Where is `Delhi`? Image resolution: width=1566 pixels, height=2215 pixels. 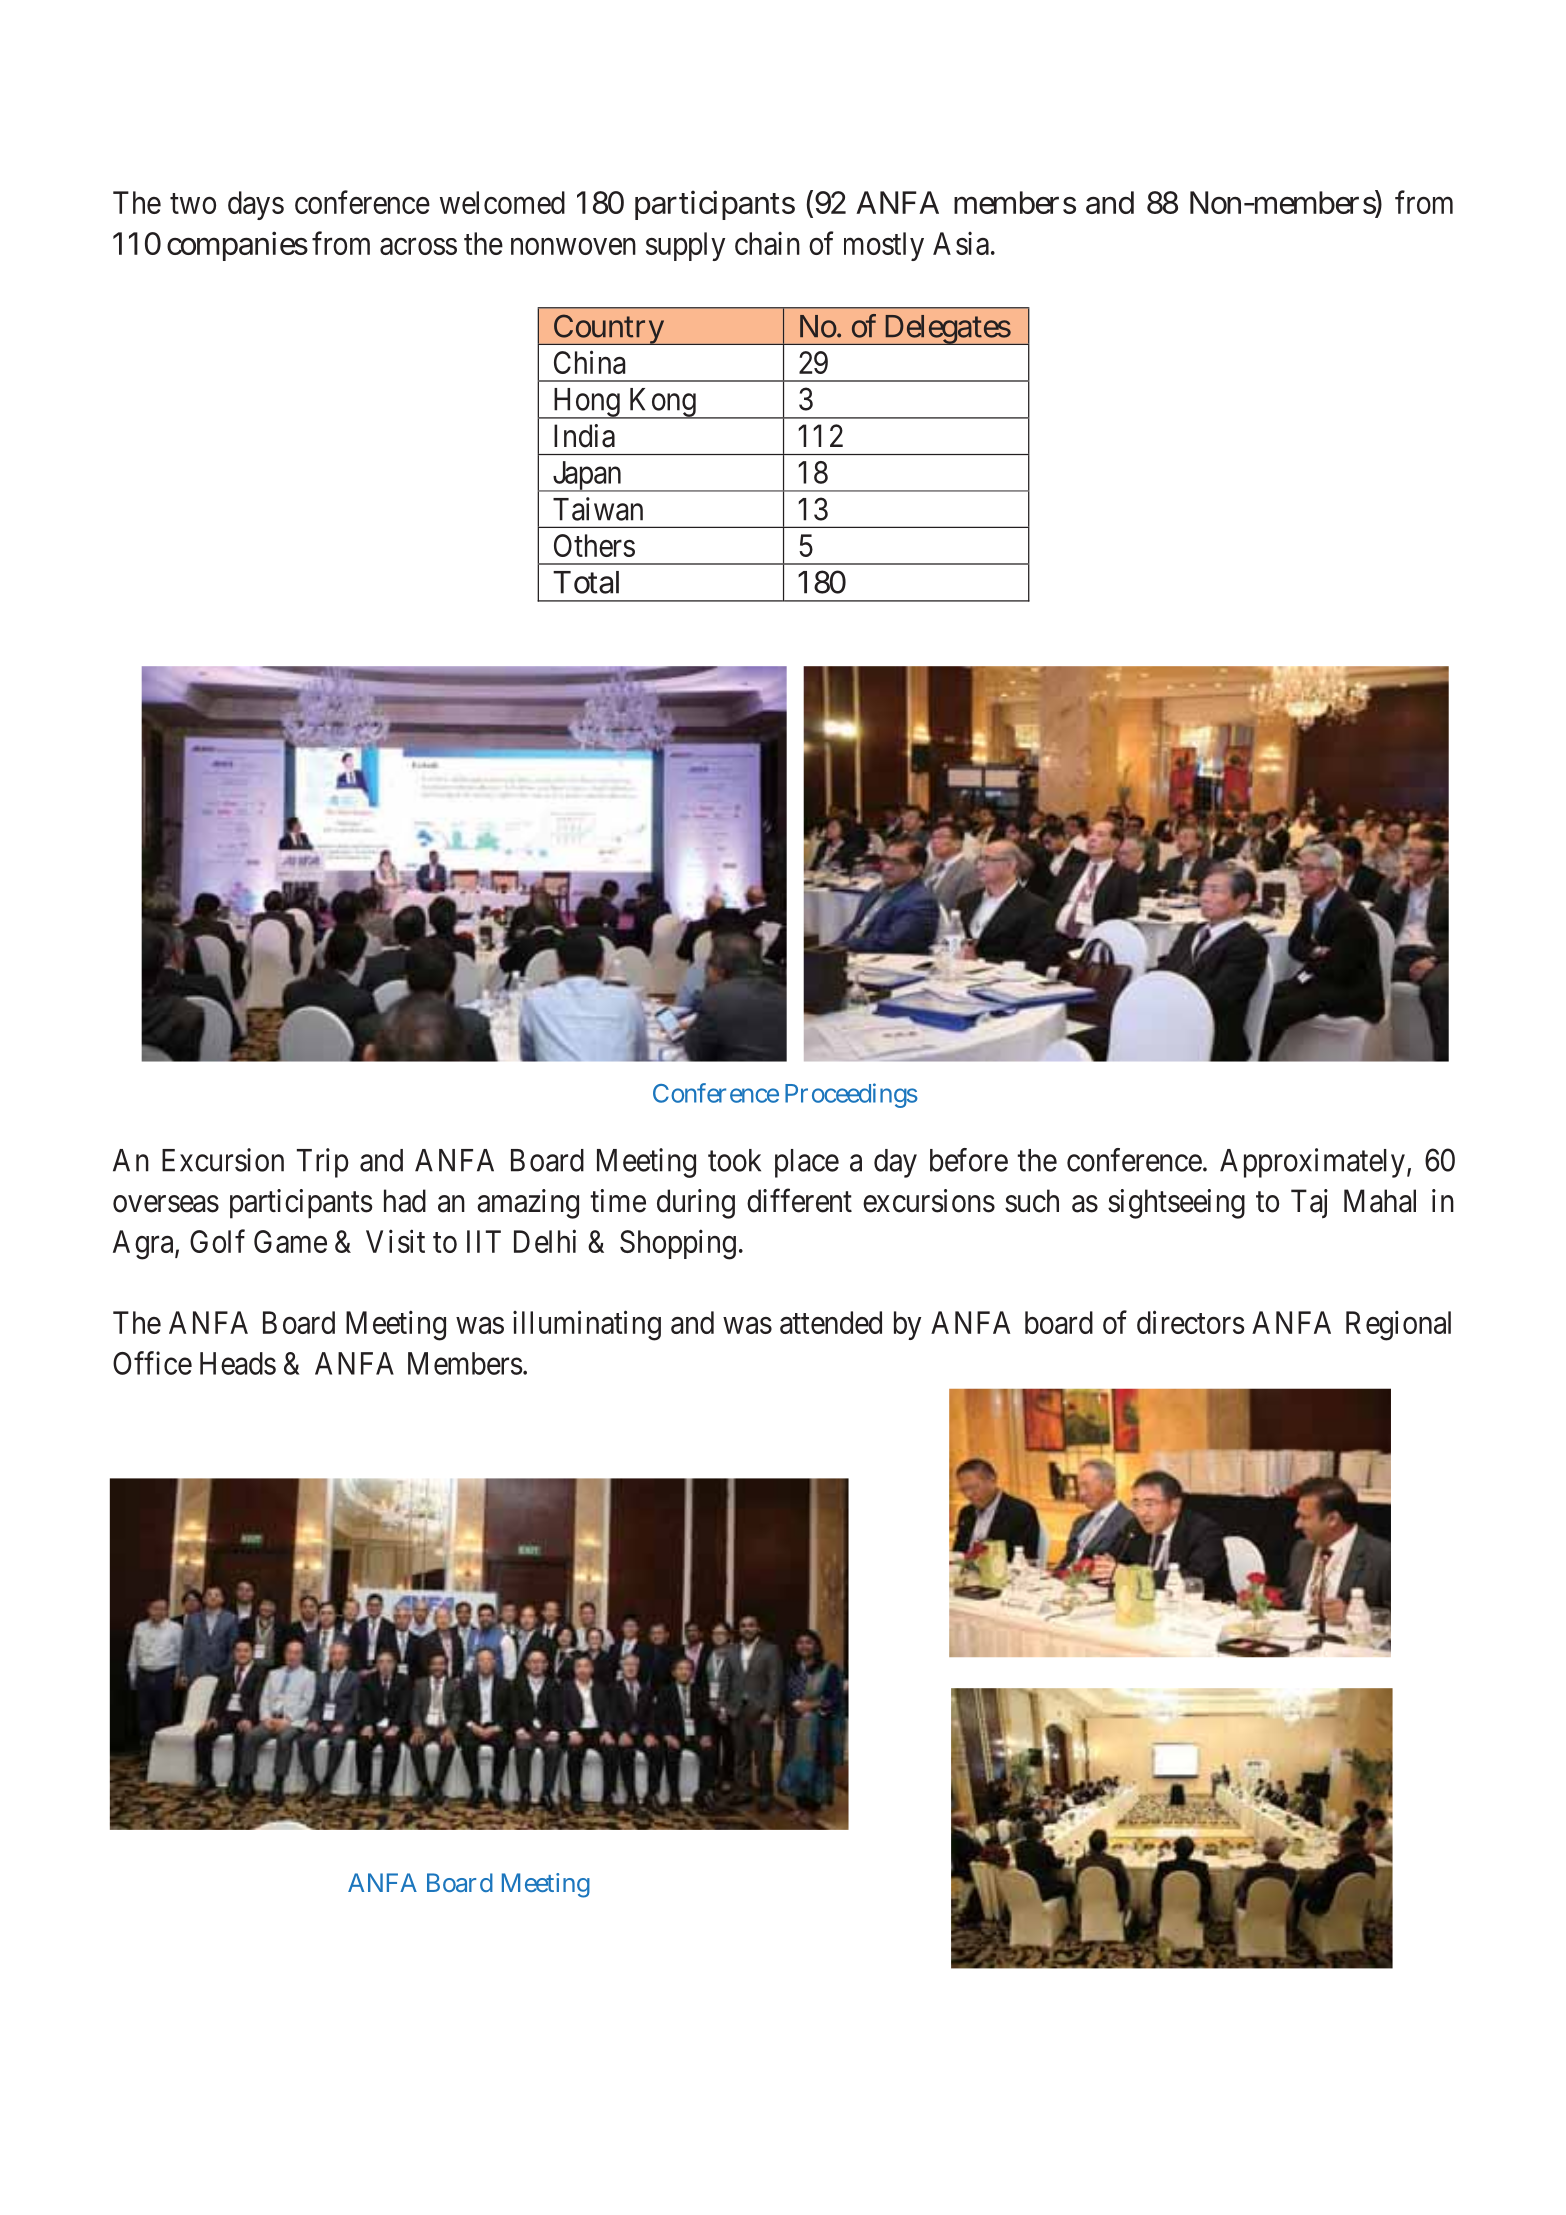 Delhi is located at coordinates (545, 1241).
